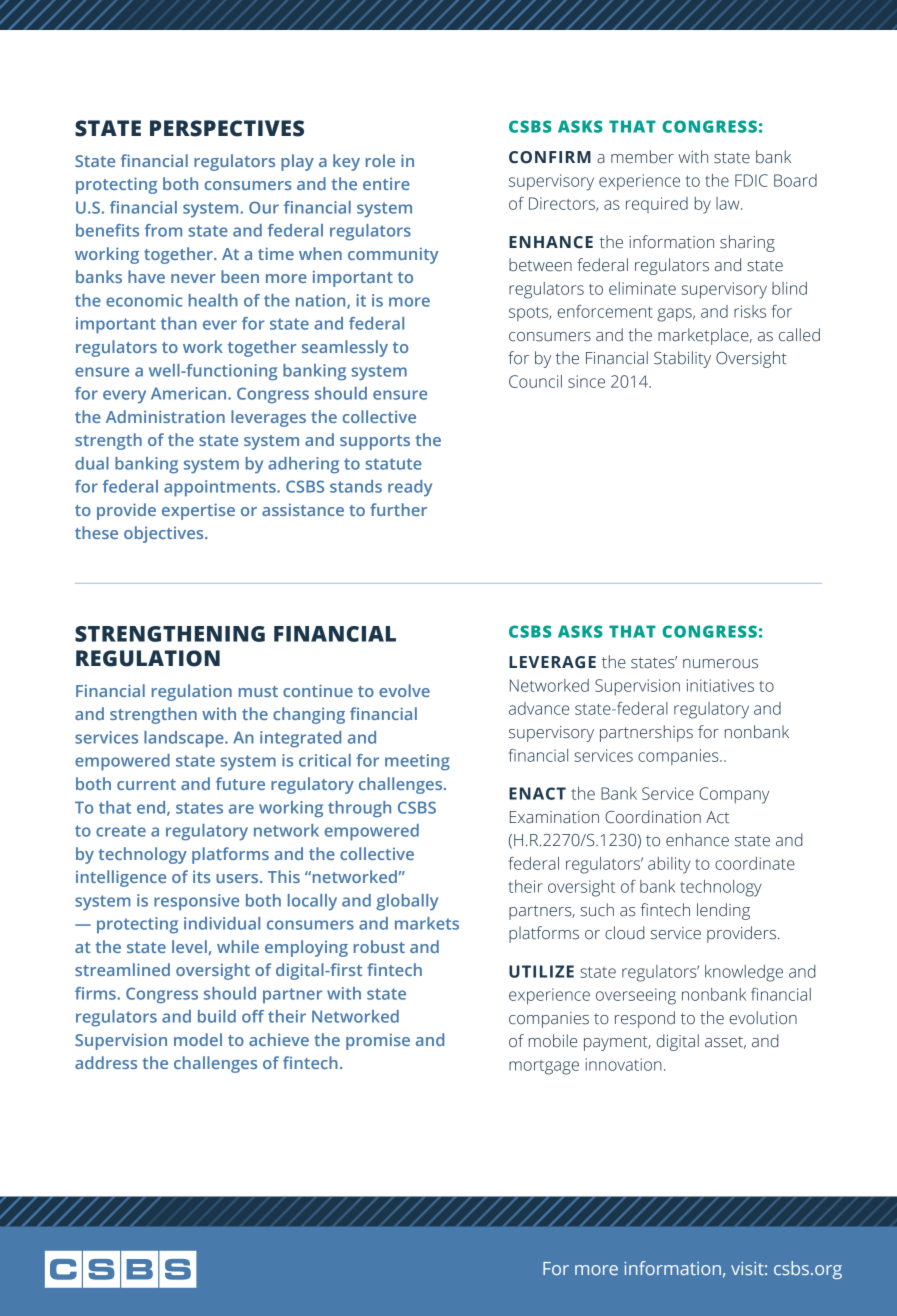  I want to click on role, so click(380, 160).
